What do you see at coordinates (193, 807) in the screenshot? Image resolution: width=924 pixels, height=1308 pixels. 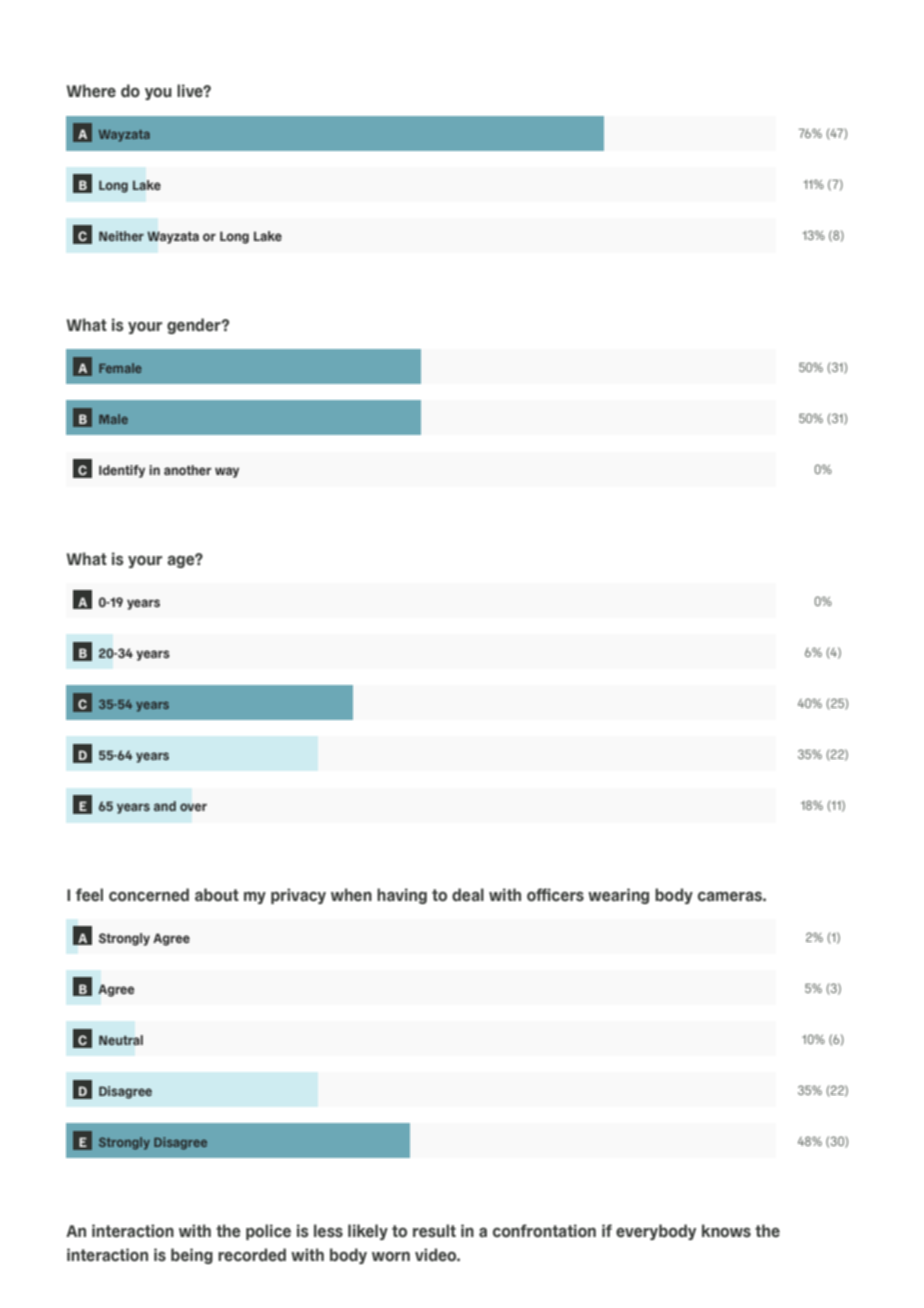 I see `over` at bounding box center [193, 807].
